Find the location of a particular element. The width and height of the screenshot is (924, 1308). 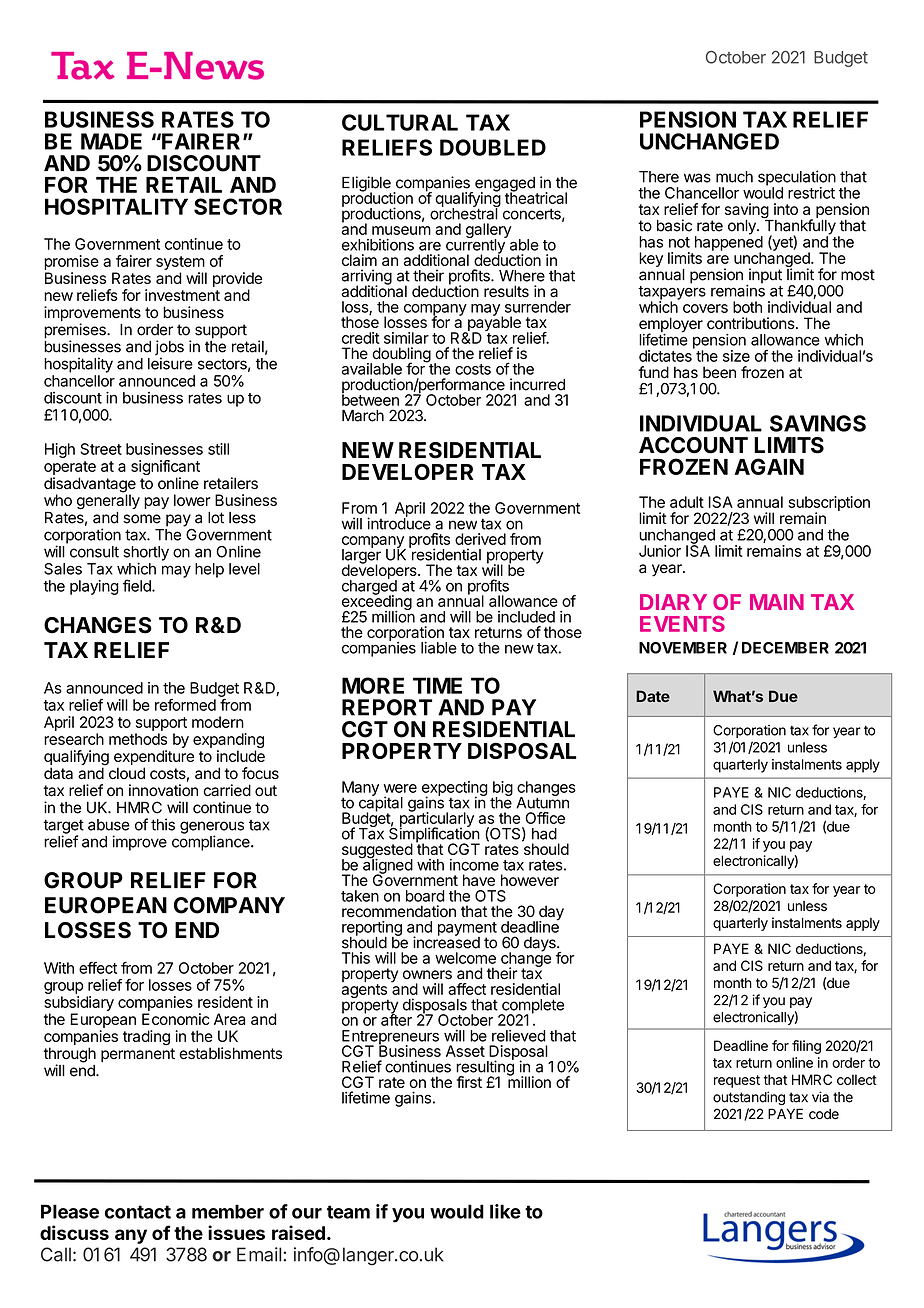

MORE is located at coordinates (373, 685).
